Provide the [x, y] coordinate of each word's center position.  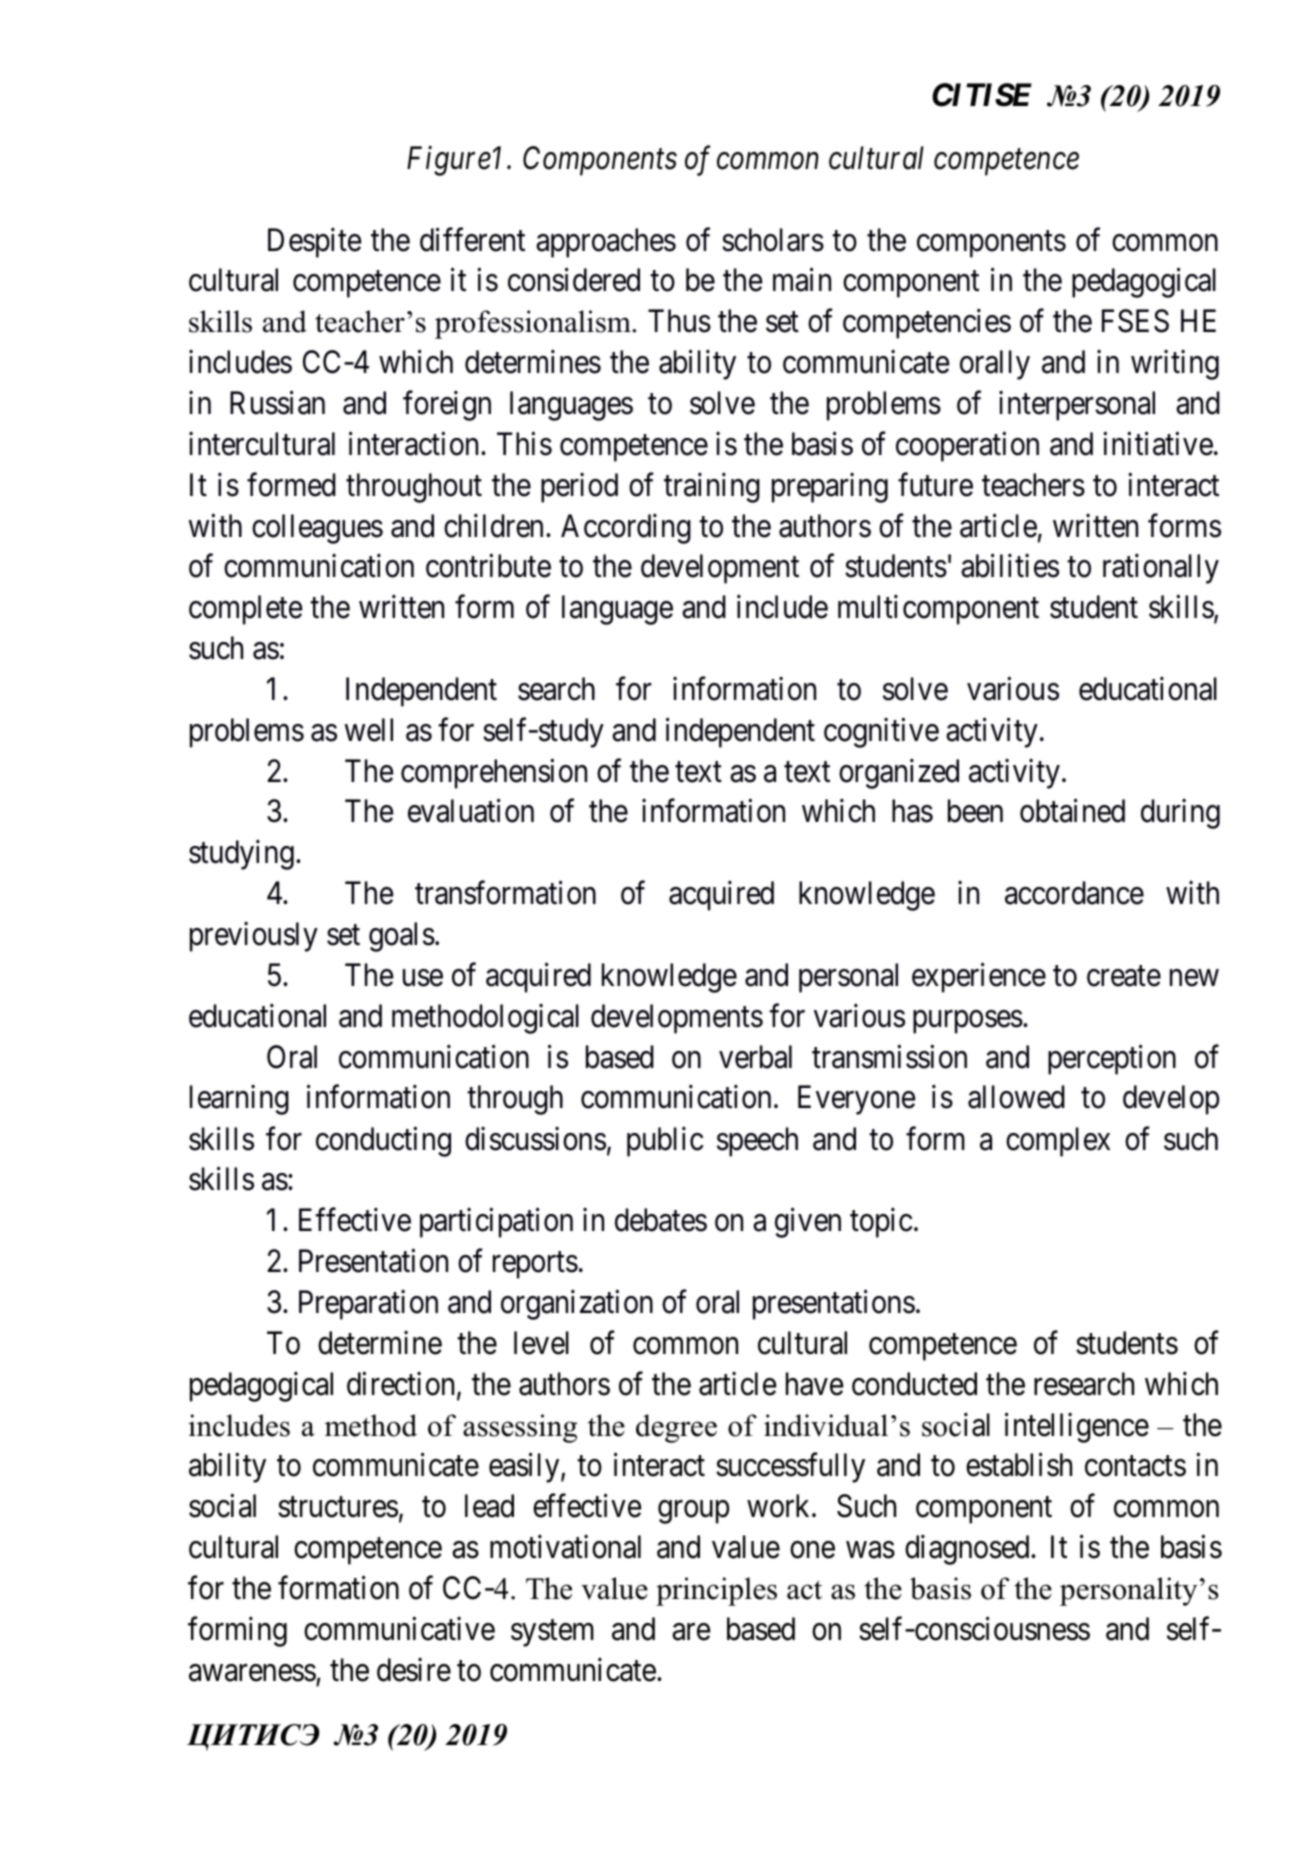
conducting [383, 1141]
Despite [315, 242]
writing [1175, 365]
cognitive [881, 733]
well [369, 730]
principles [716, 1591]
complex [1058, 1142]
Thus [679, 321]
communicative [399, 1629]
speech [757, 1142]
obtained [1072, 811]
